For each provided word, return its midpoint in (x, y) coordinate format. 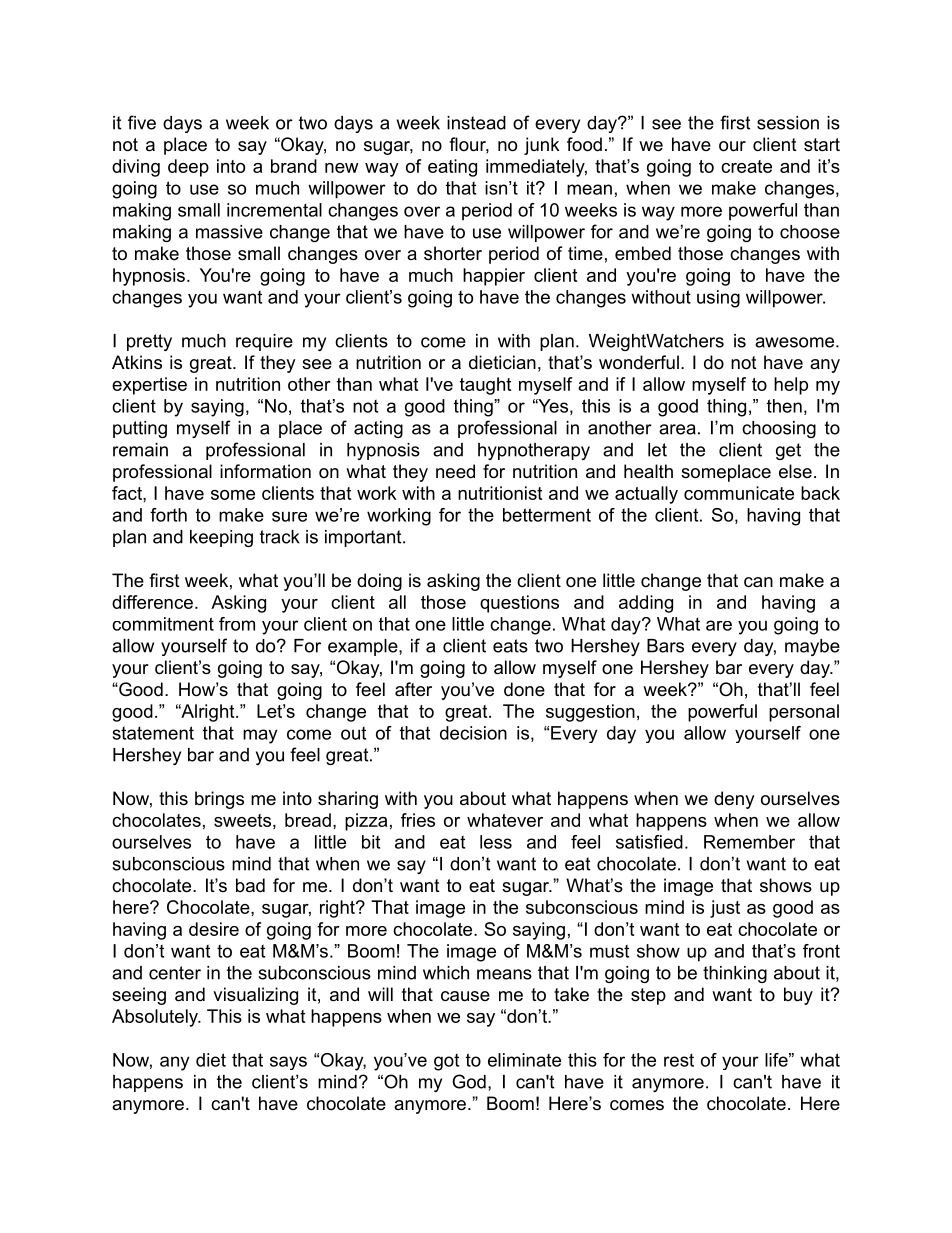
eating (452, 168)
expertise (149, 386)
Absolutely (156, 1018)
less (496, 842)
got (446, 1062)
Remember (749, 842)
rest (679, 1060)
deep (188, 168)
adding (646, 604)
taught (485, 386)
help (791, 386)
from (237, 624)
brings (219, 800)
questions (519, 604)
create (746, 166)
